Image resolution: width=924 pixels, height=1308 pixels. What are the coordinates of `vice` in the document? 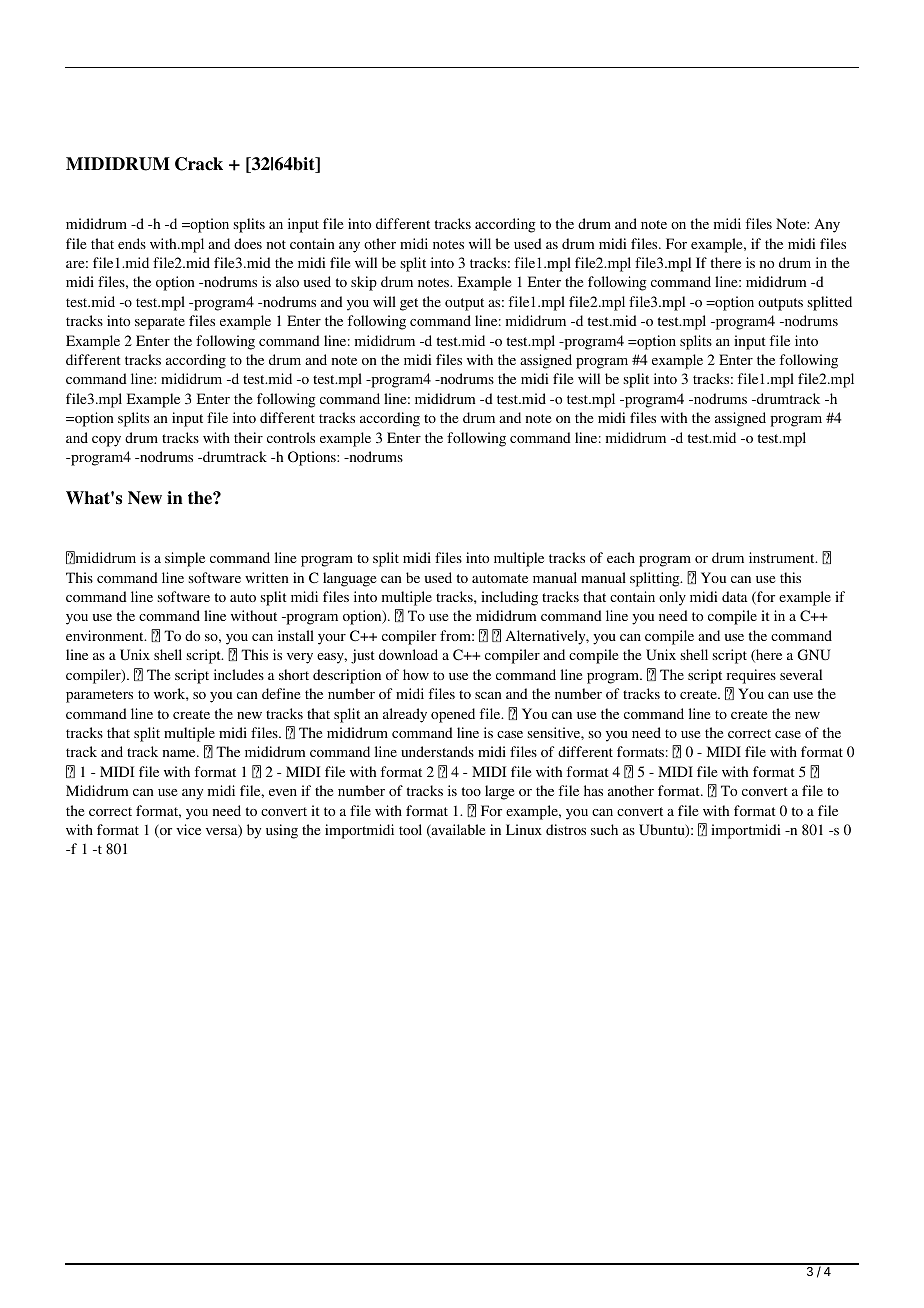 It's located at (188, 829).
